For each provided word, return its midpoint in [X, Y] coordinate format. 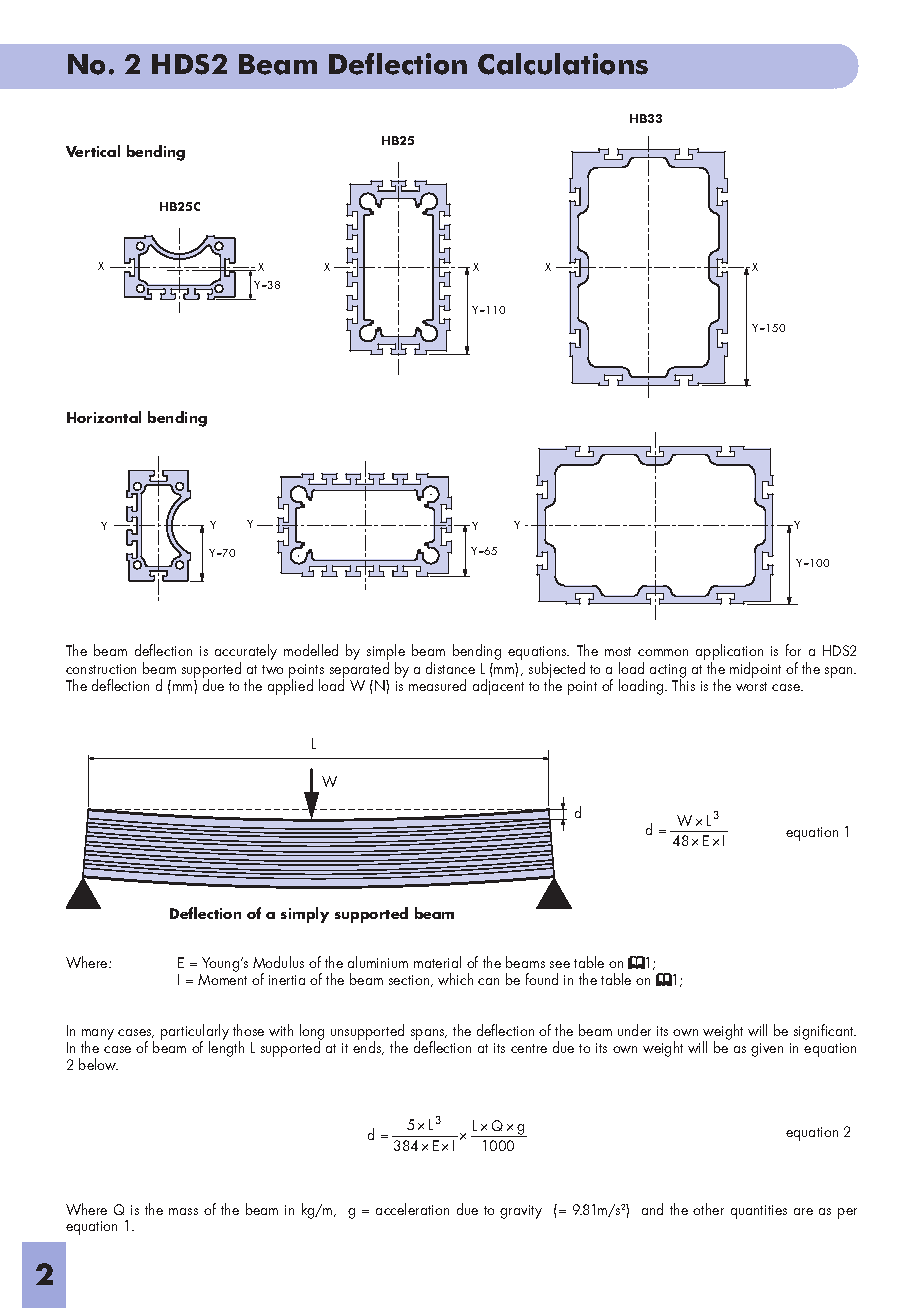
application [729, 653]
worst [751, 686]
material [437, 962]
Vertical [93, 151]
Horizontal [104, 417]
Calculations [563, 64]
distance [450, 668]
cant [842, 1031]
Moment [222, 979]
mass [183, 1211]
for [793, 650]
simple [386, 653]
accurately [246, 653]
